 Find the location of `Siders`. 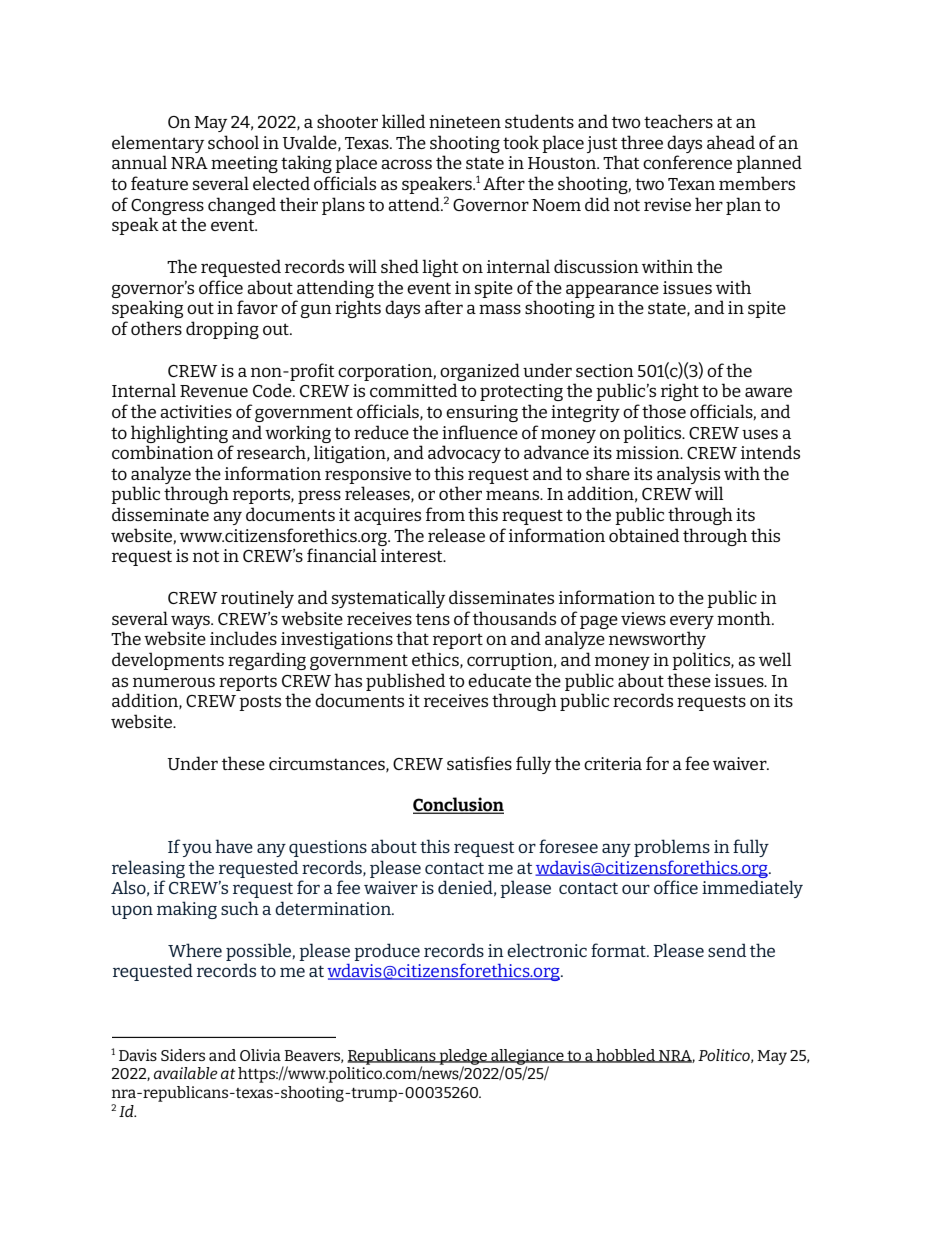

Siders is located at coordinates (183, 1055).
